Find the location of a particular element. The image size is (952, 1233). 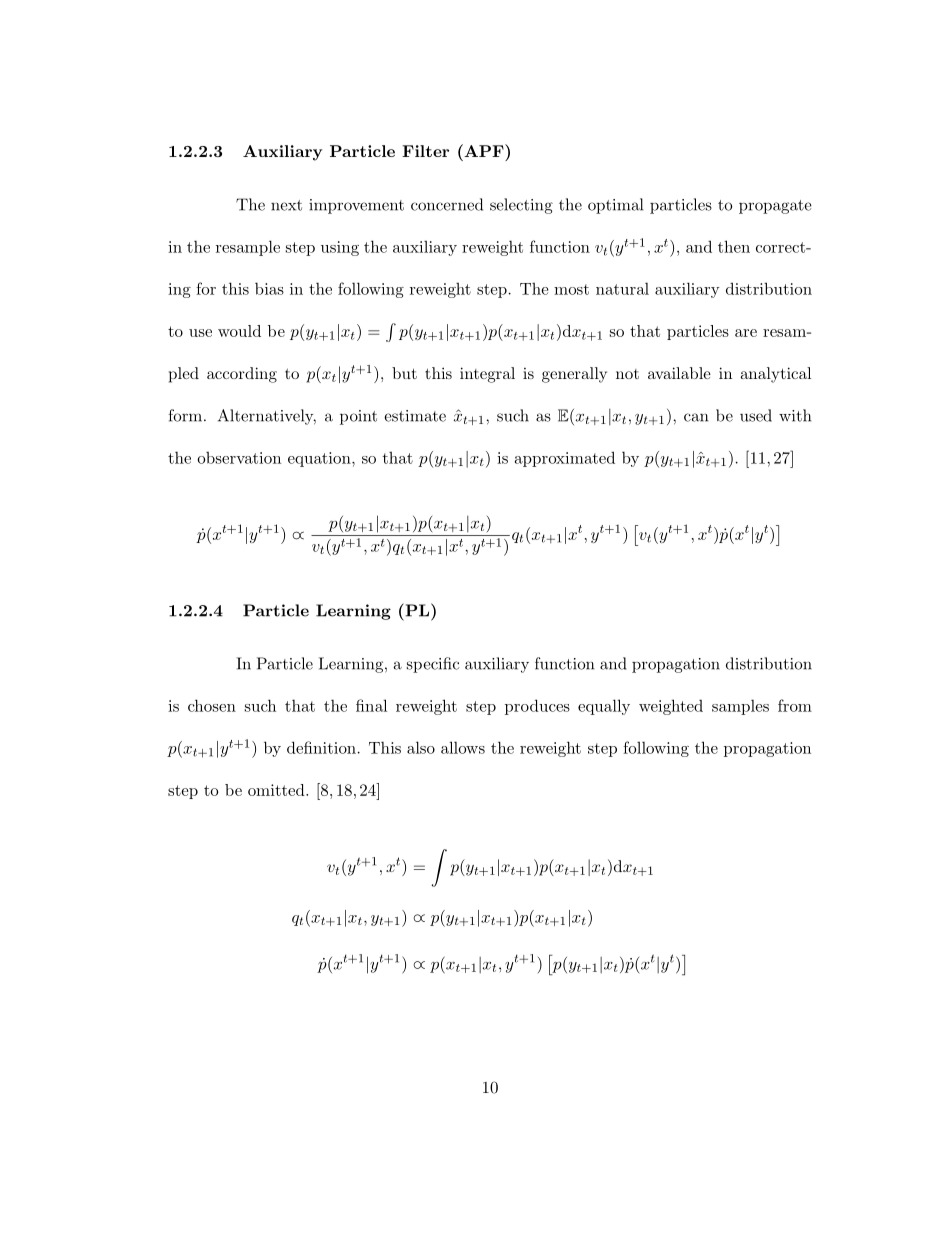

can is located at coordinates (696, 417).
